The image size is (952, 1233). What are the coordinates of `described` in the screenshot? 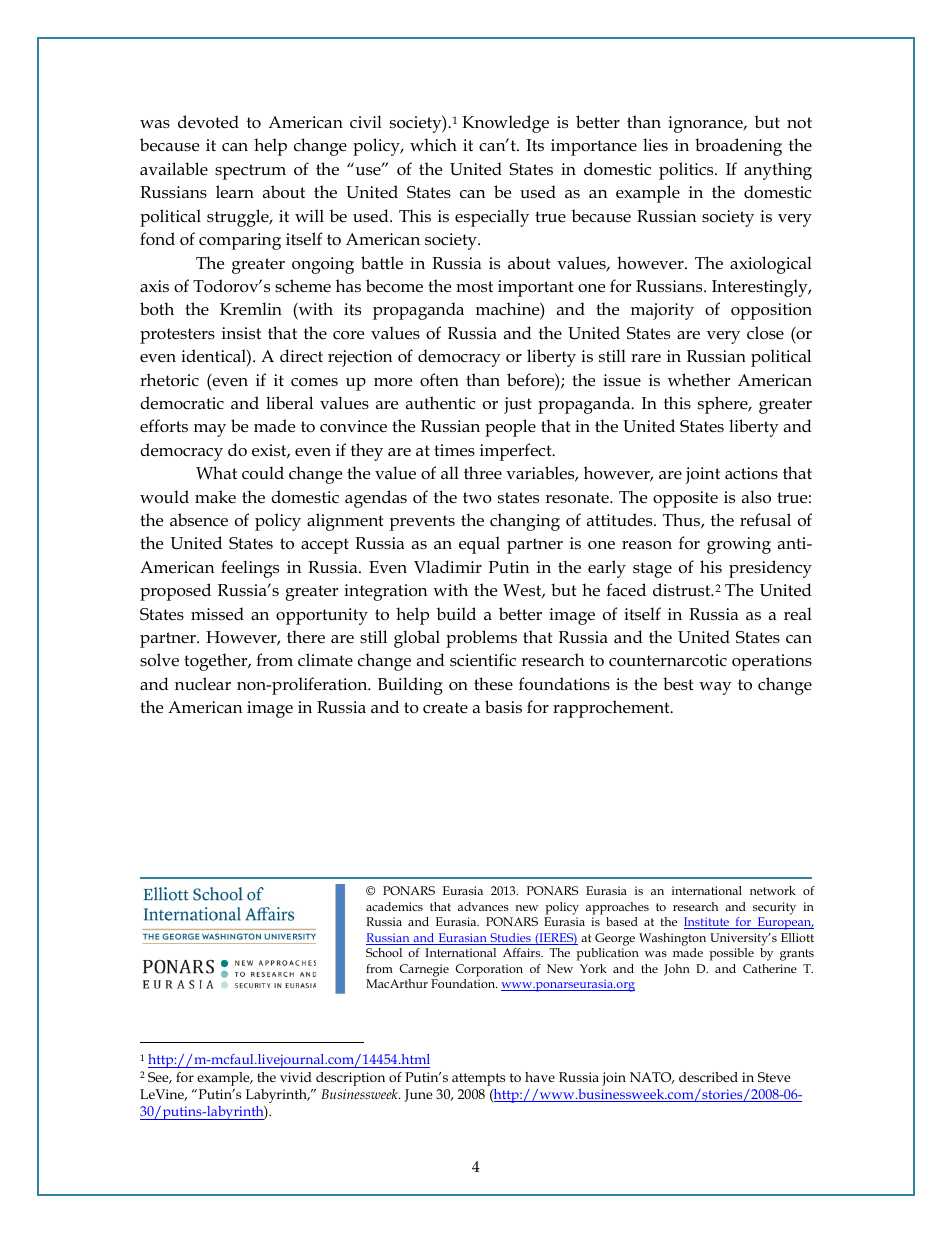 It's located at (708, 1077).
